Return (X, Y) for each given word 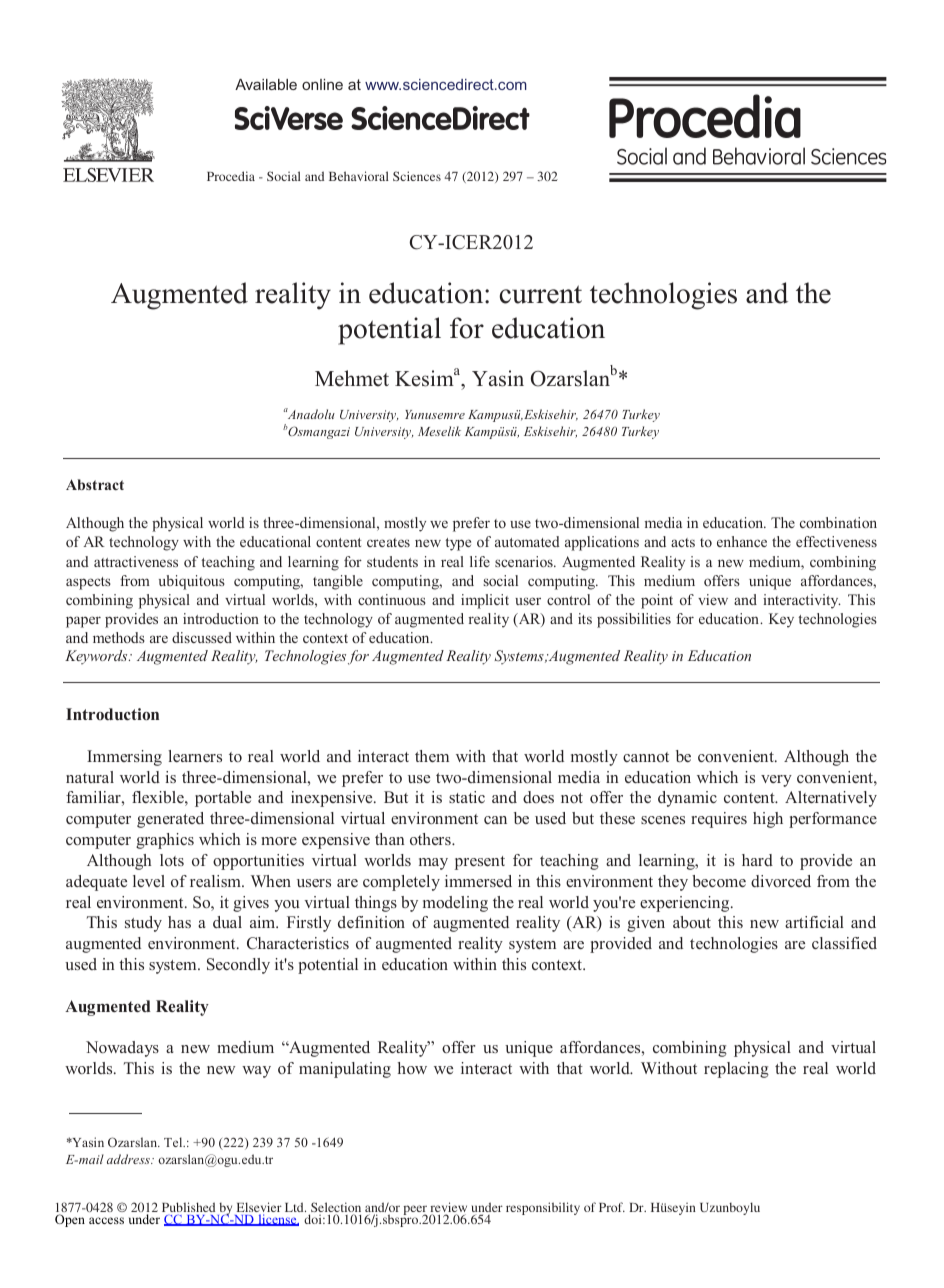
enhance (742, 541)
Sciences (417, 176)
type (458, 544)
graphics (165, 841)
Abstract (95, 484)
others (431, 839)
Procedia (231, 176)
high (768, 820)
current (541, 294)
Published (188, 1208)
